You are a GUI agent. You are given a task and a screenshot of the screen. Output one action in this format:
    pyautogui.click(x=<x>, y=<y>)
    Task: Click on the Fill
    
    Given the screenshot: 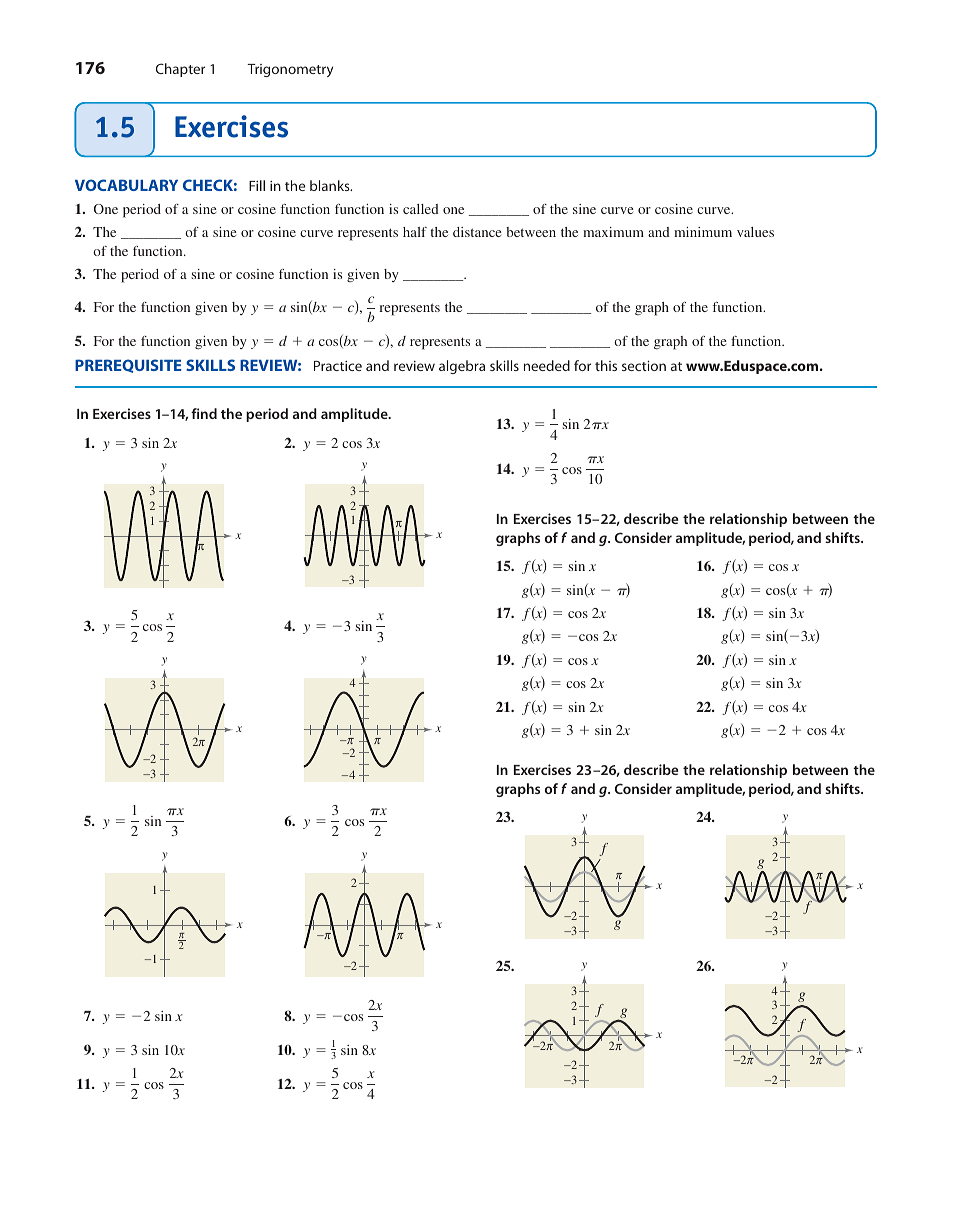 What is the action you would take?
    pyautogui.click(x=257, y=185)
